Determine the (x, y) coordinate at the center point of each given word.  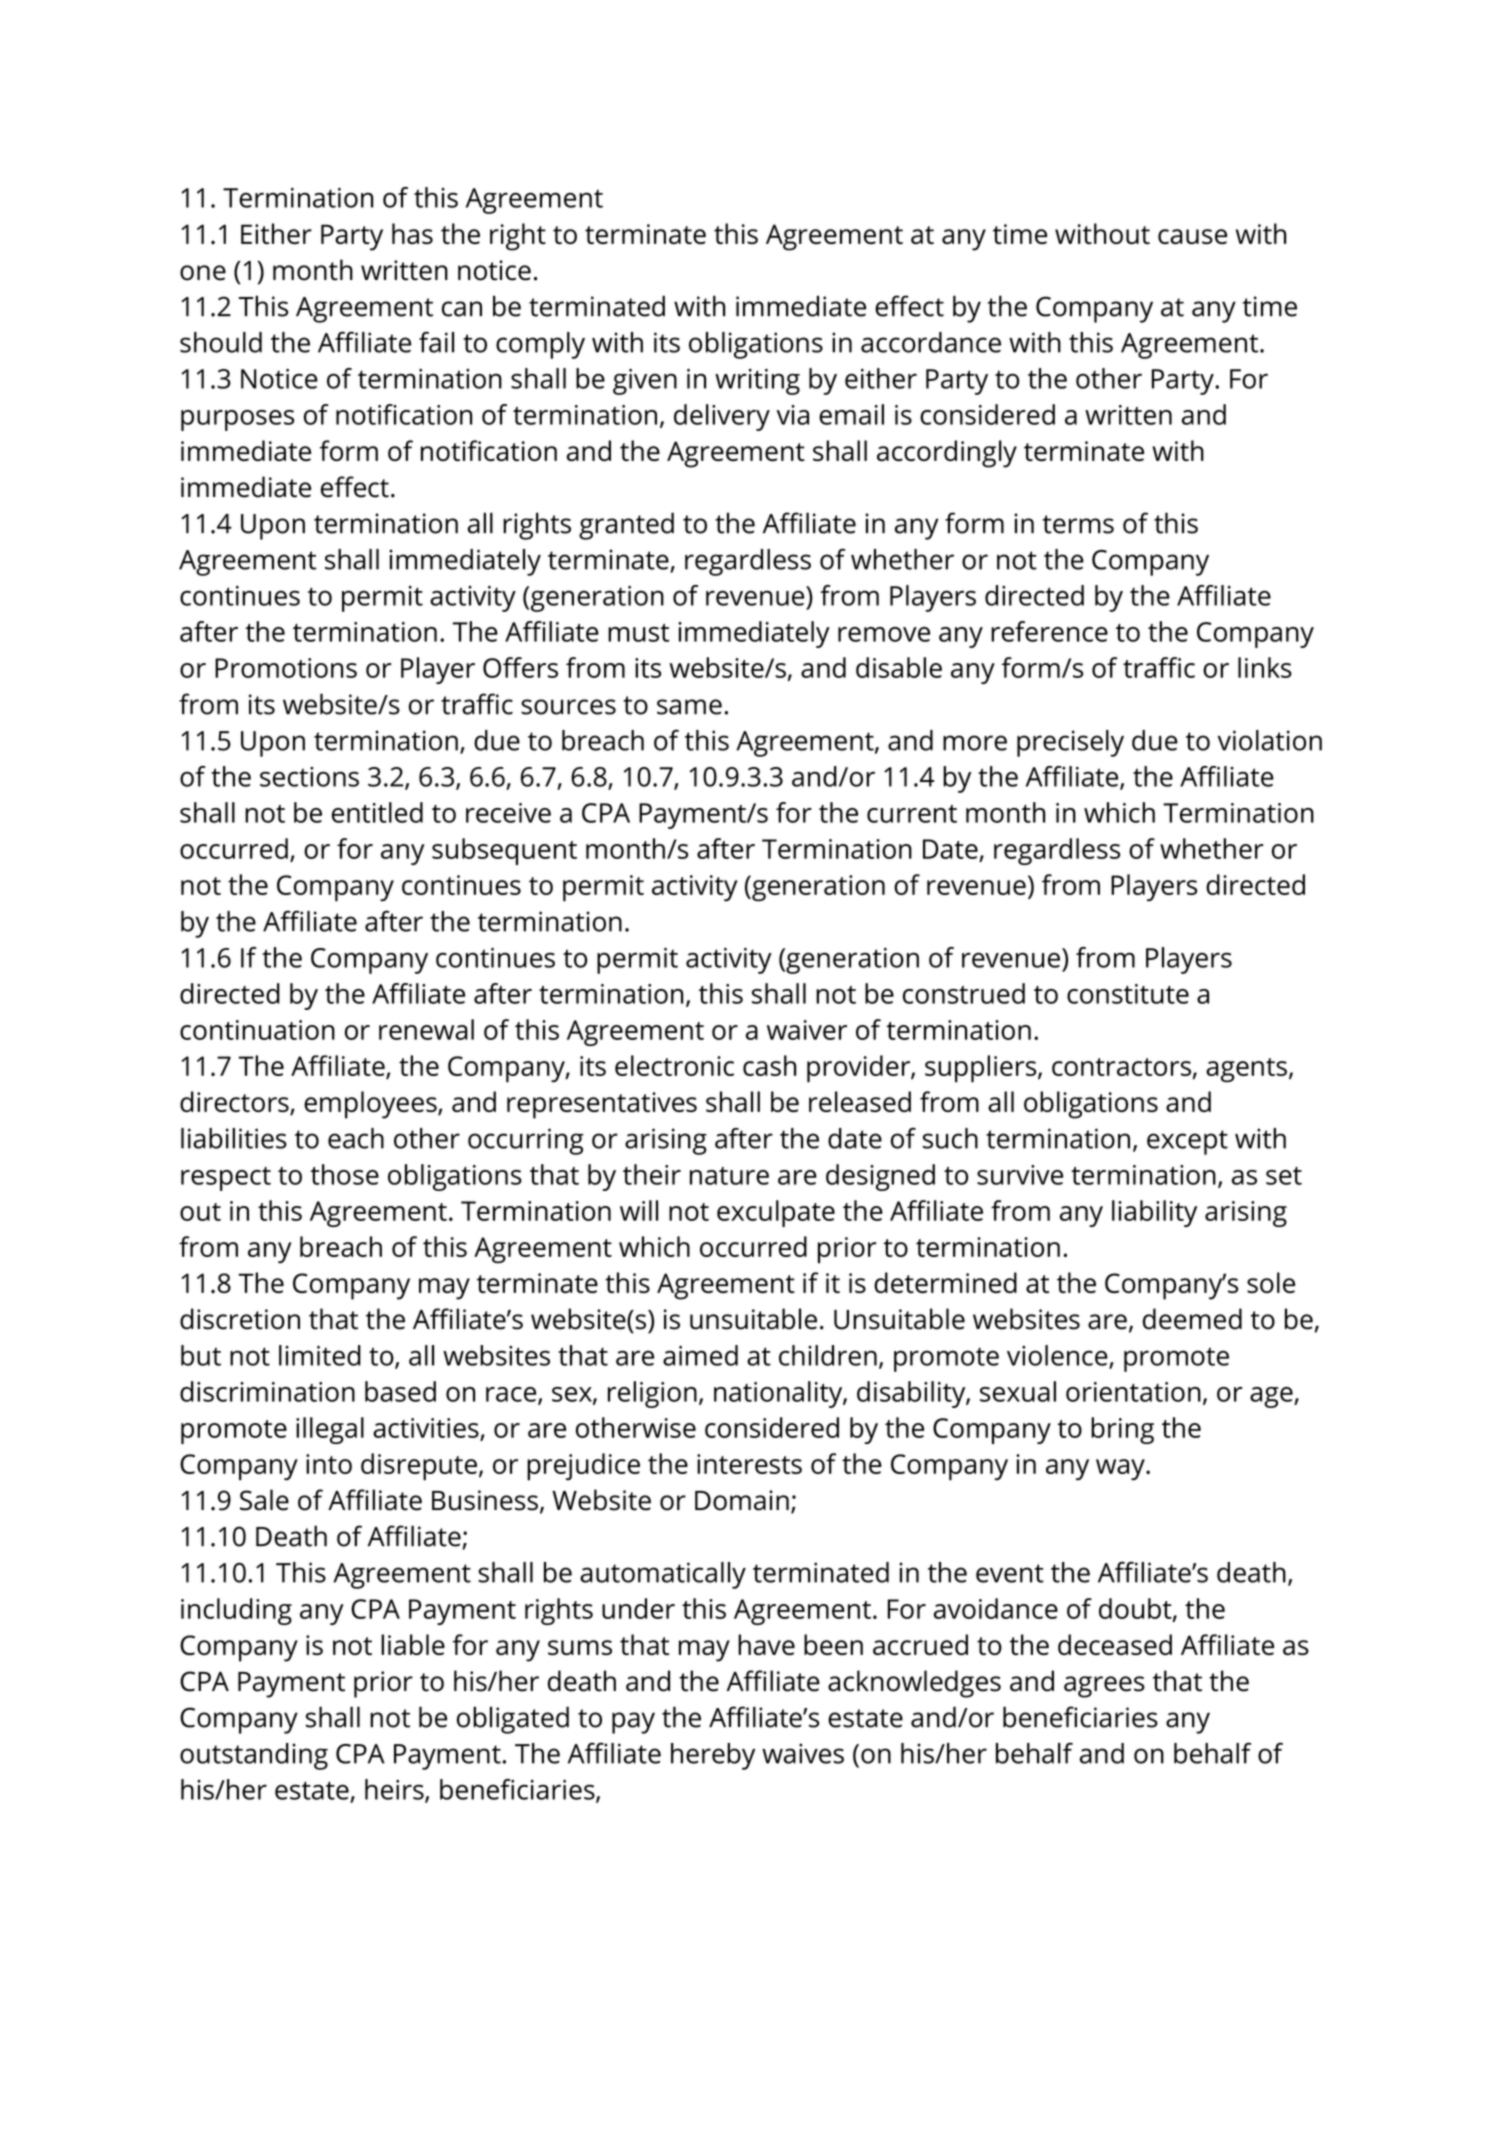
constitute (1128, 994)
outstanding (254, 1756)
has (412, 233)
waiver (807, 1030)
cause (1192, 236)
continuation (257, 1030)
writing (757, 381)
